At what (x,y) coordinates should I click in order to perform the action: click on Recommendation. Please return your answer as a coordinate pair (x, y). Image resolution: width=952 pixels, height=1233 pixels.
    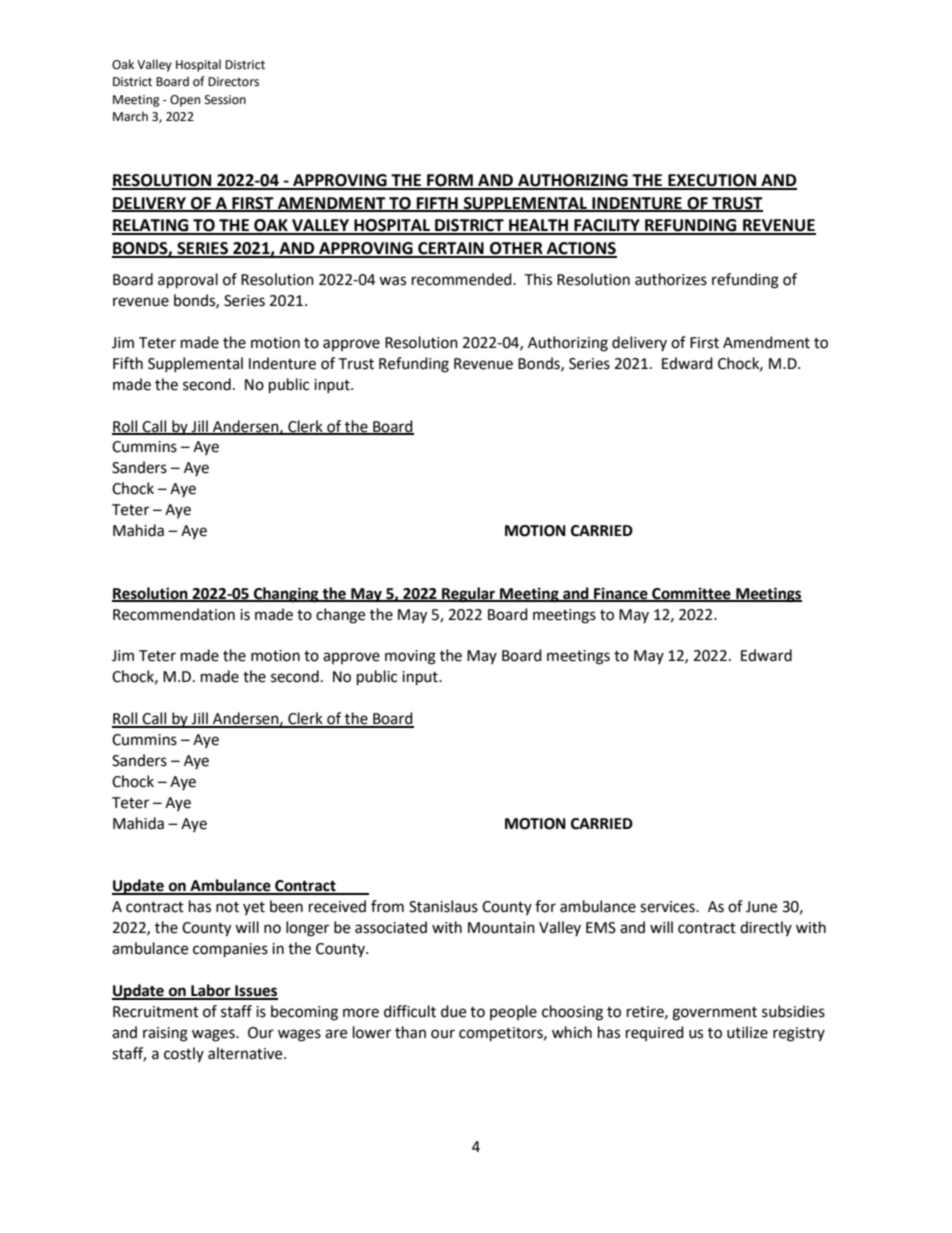
    Looking at the image, I should click on (174, 614).
